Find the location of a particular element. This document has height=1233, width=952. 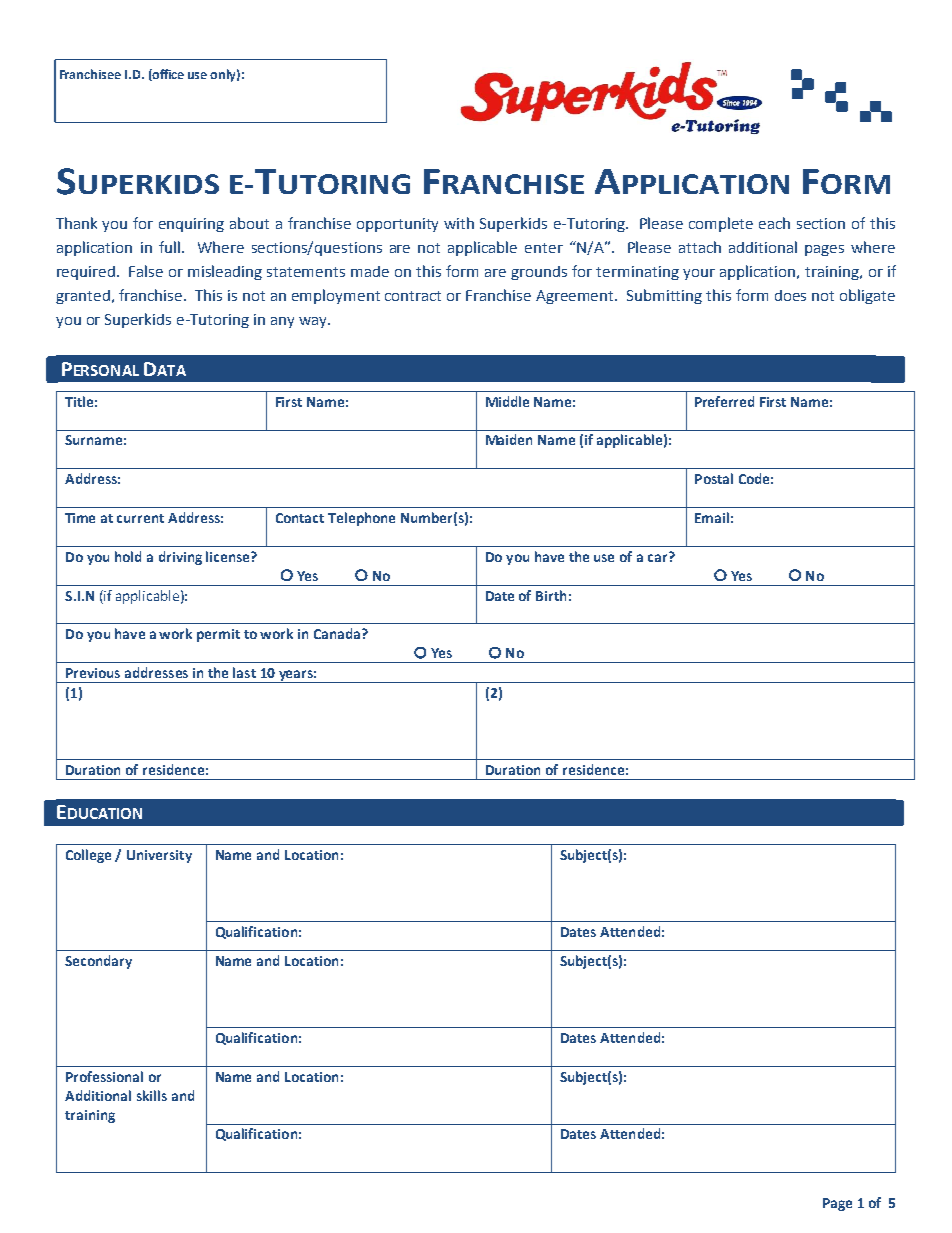

skills is located at coordinates (152, 1095).
